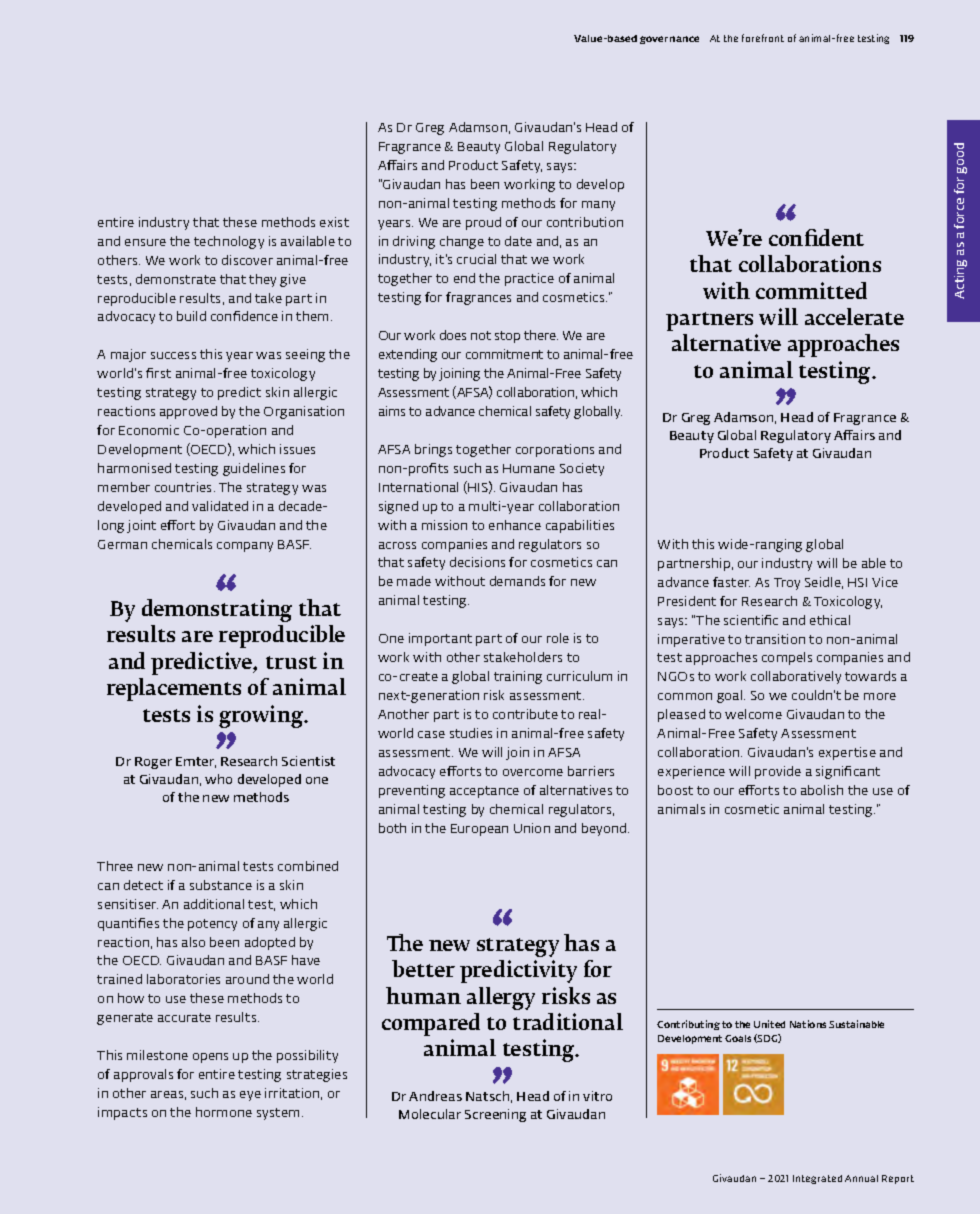 The height and width of the screenshot is (1214, 980). Describe the element at coordinates (483, 223) in the screenshot. I see `proud` at that location.
